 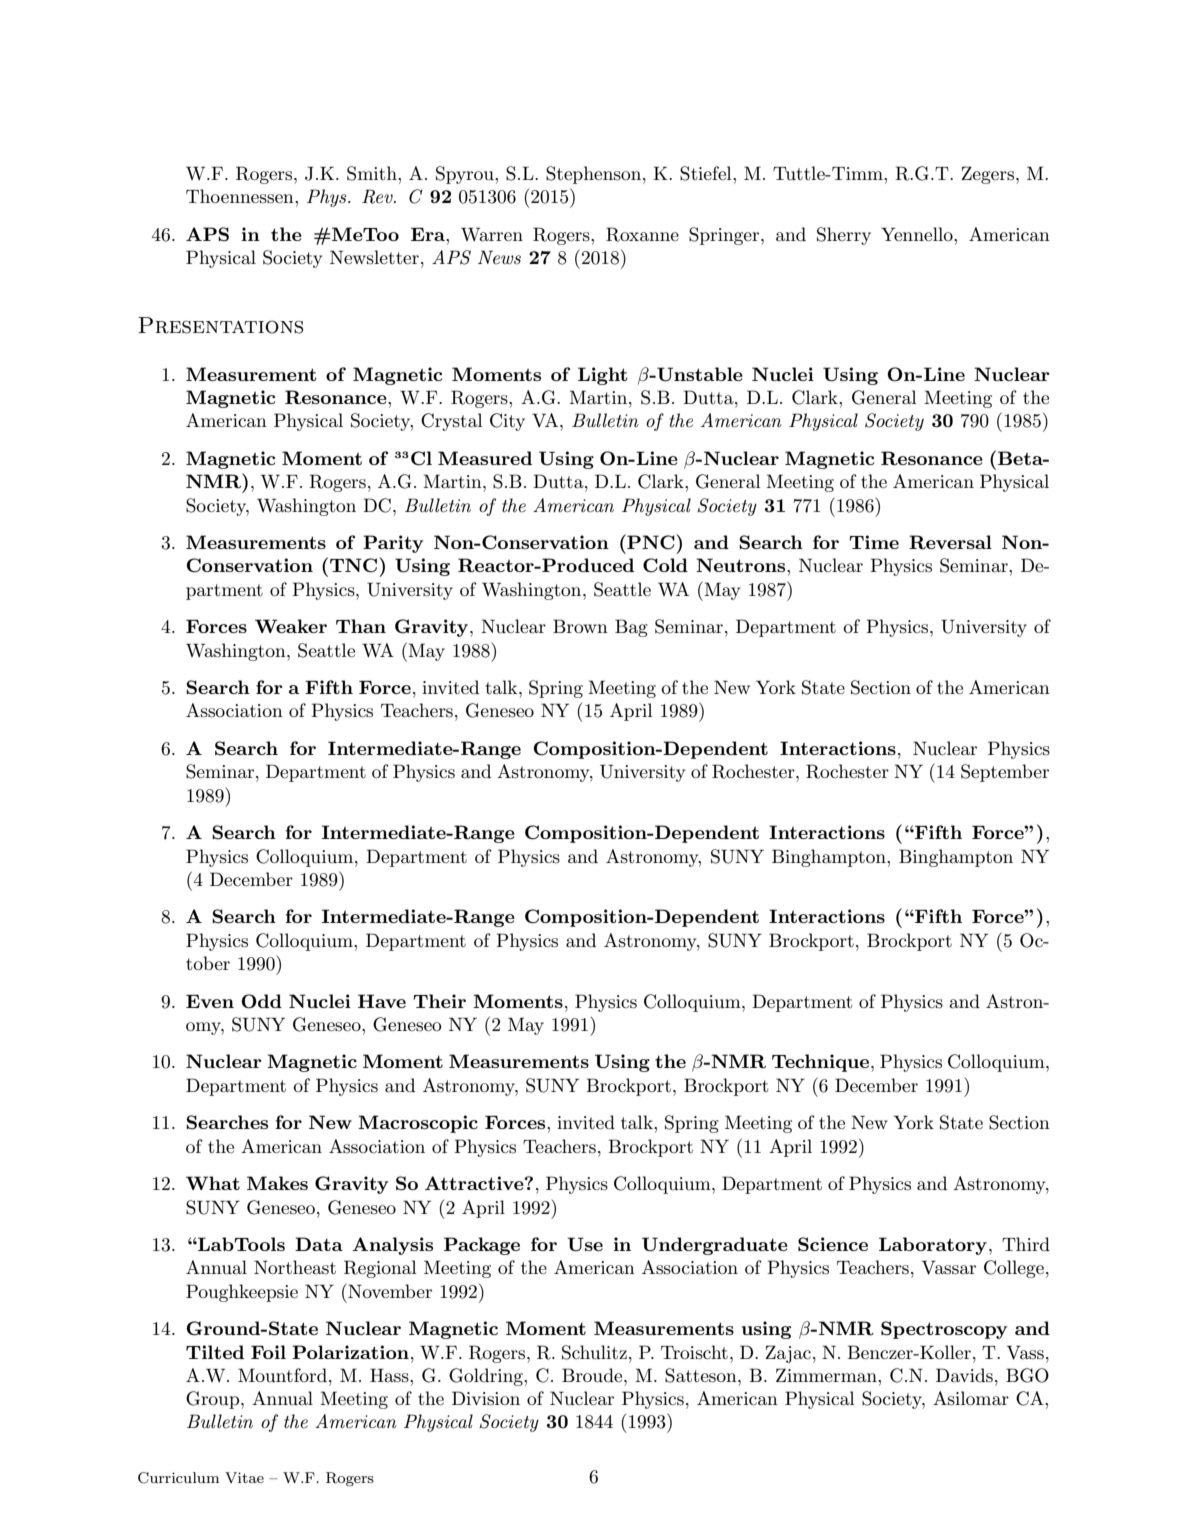 I want to click on Vitae, so click(x=244, y=1477).
